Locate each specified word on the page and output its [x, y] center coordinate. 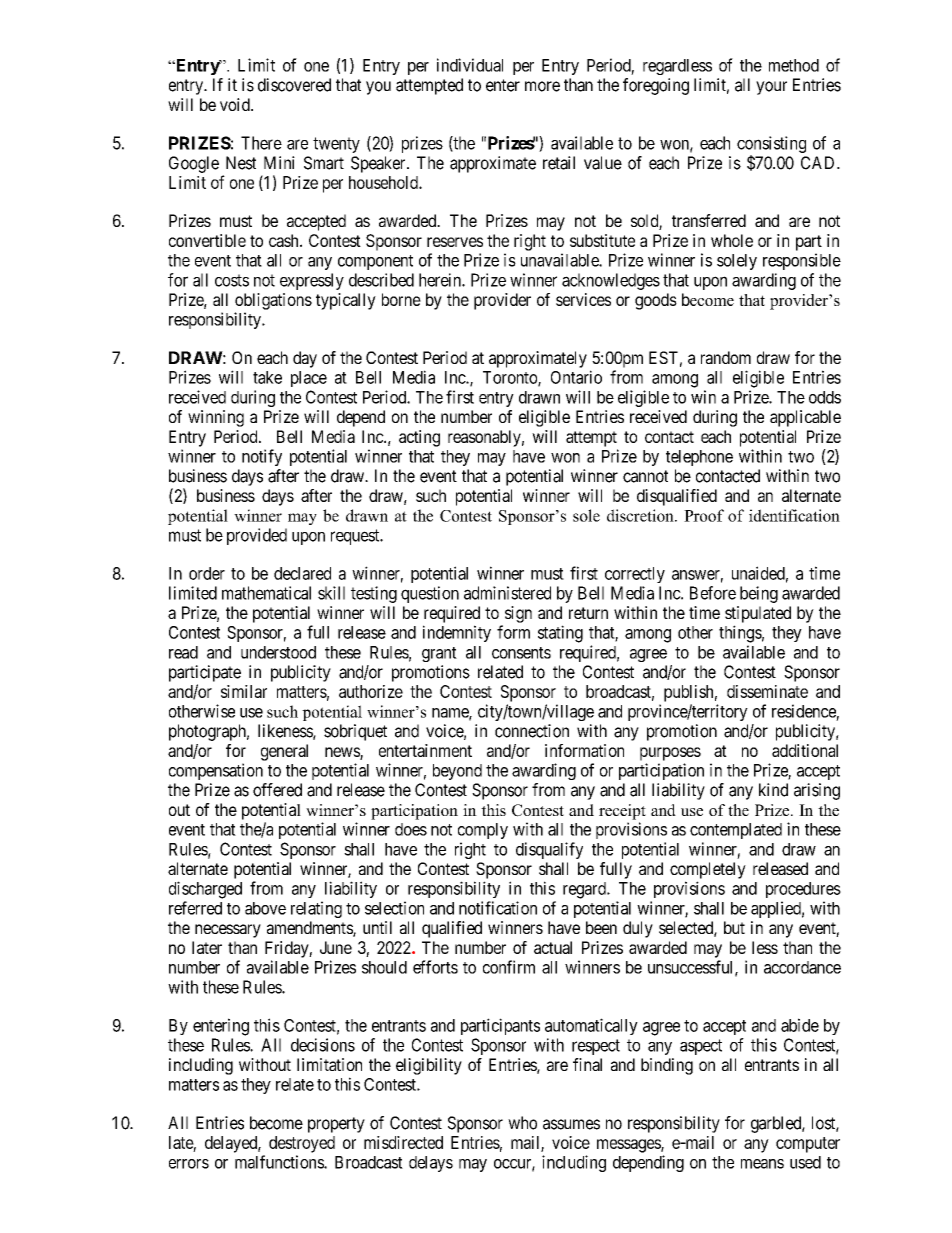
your [771, 88]
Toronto [511, 378]
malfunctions [280, 1162]
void [236, 104]
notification [498, 908]
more [542, 86]
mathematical [266, 593]
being [759, 594]
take [267, 377]
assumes [571, 1124]
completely [708, 870]
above [265, 908]
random [726, 357]
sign [518, 614]
